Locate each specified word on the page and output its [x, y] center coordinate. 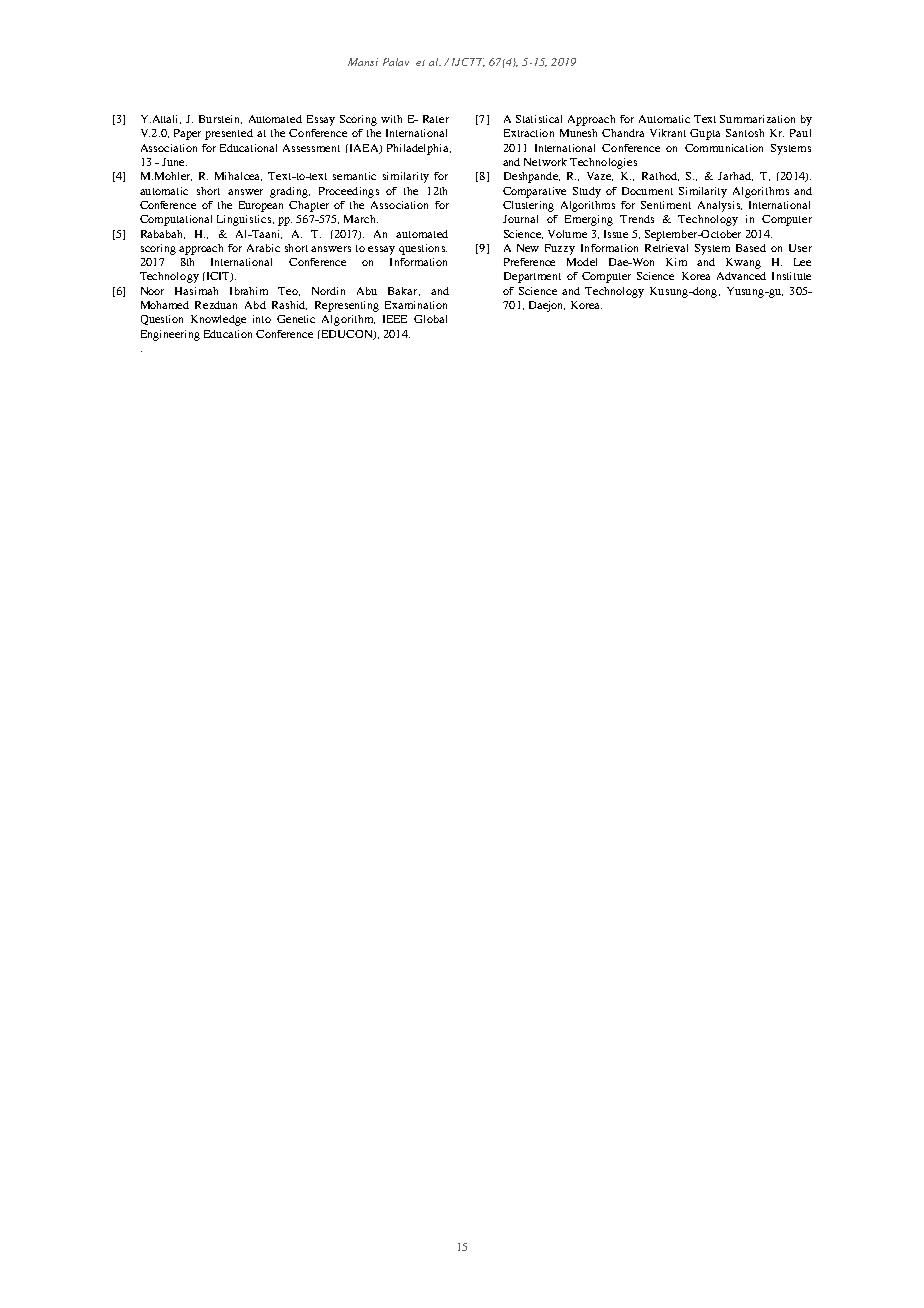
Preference [529, 262]
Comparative [534, 192]
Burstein [220, 119]
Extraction [529, 133]
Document [647, 191]
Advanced [741, 276]
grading [290, 192]
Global [430, 319]
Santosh [745, 133]
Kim [676, 262]
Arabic [263, 248]
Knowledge [218, 320]
